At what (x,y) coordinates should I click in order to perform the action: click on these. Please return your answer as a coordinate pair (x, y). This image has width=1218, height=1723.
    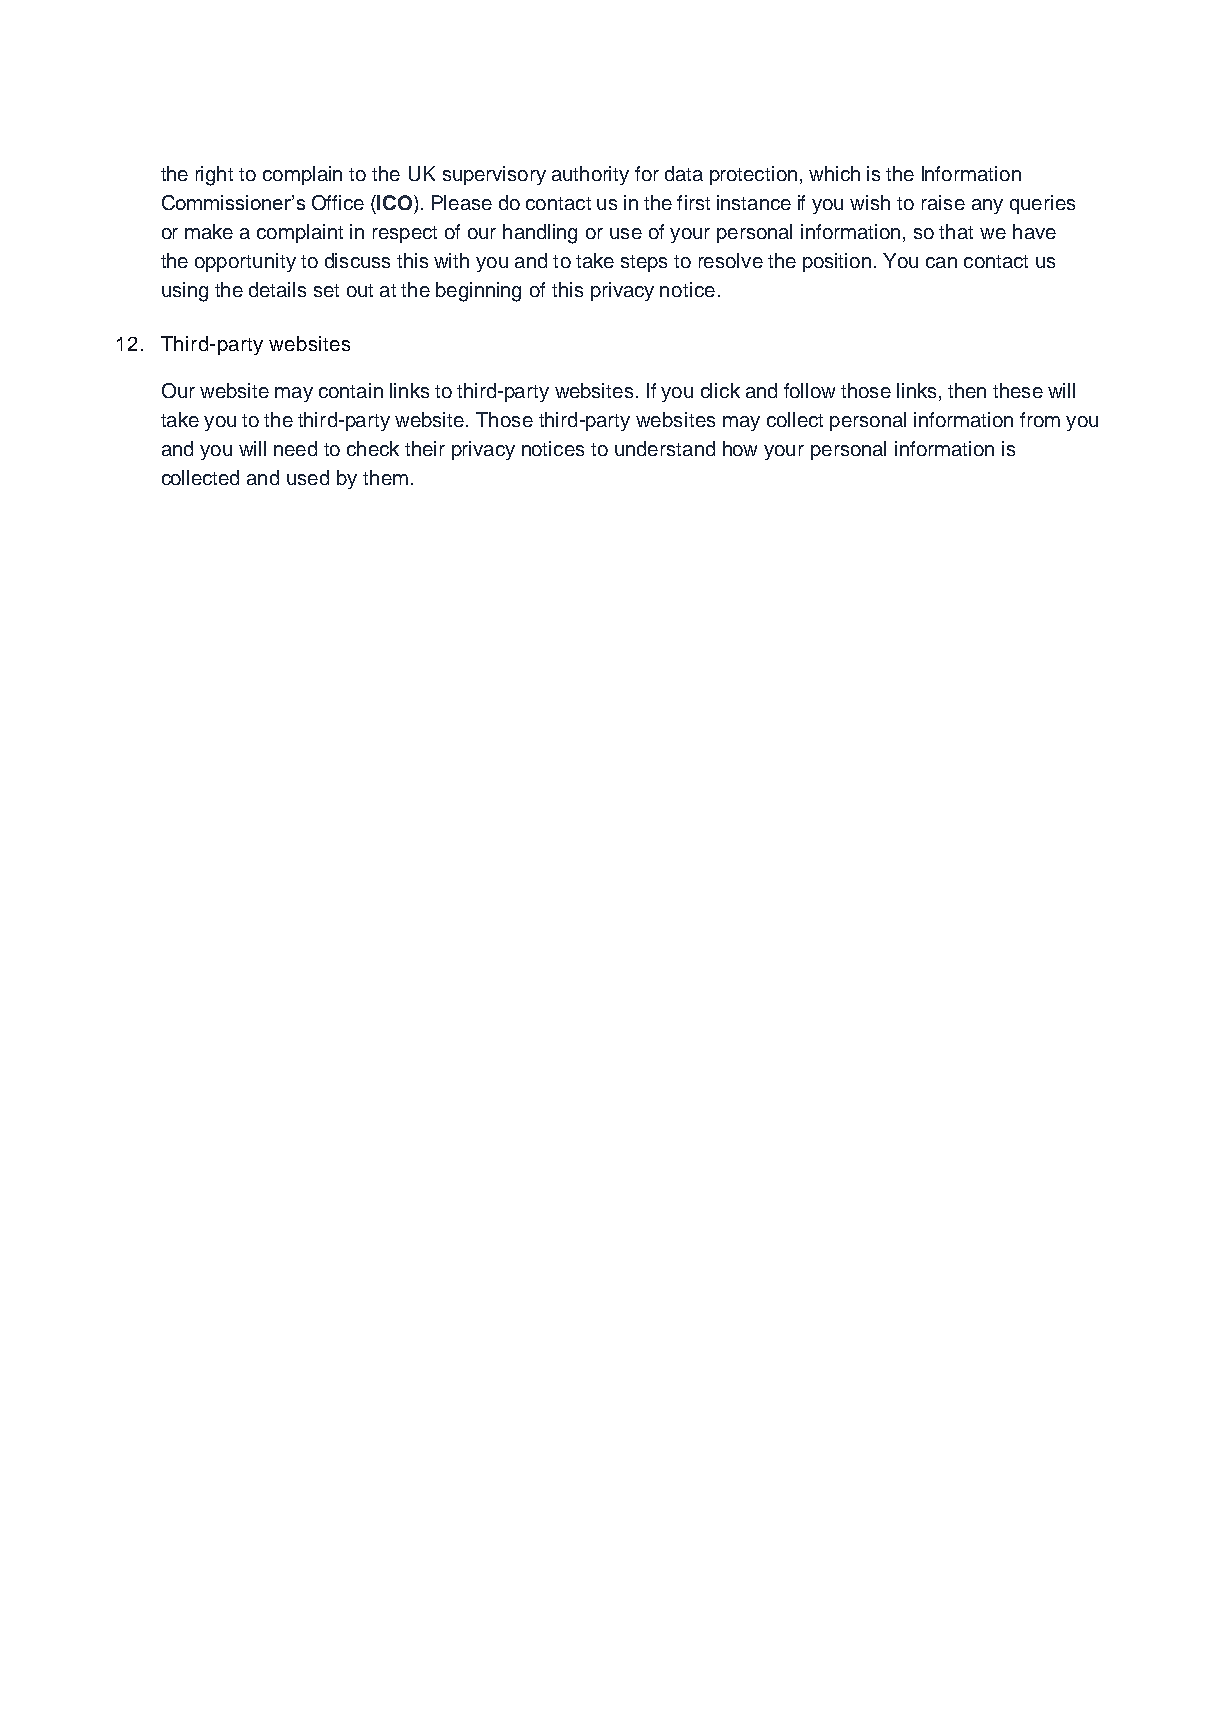
    Looking at the image, I should click on (1018, 390).
